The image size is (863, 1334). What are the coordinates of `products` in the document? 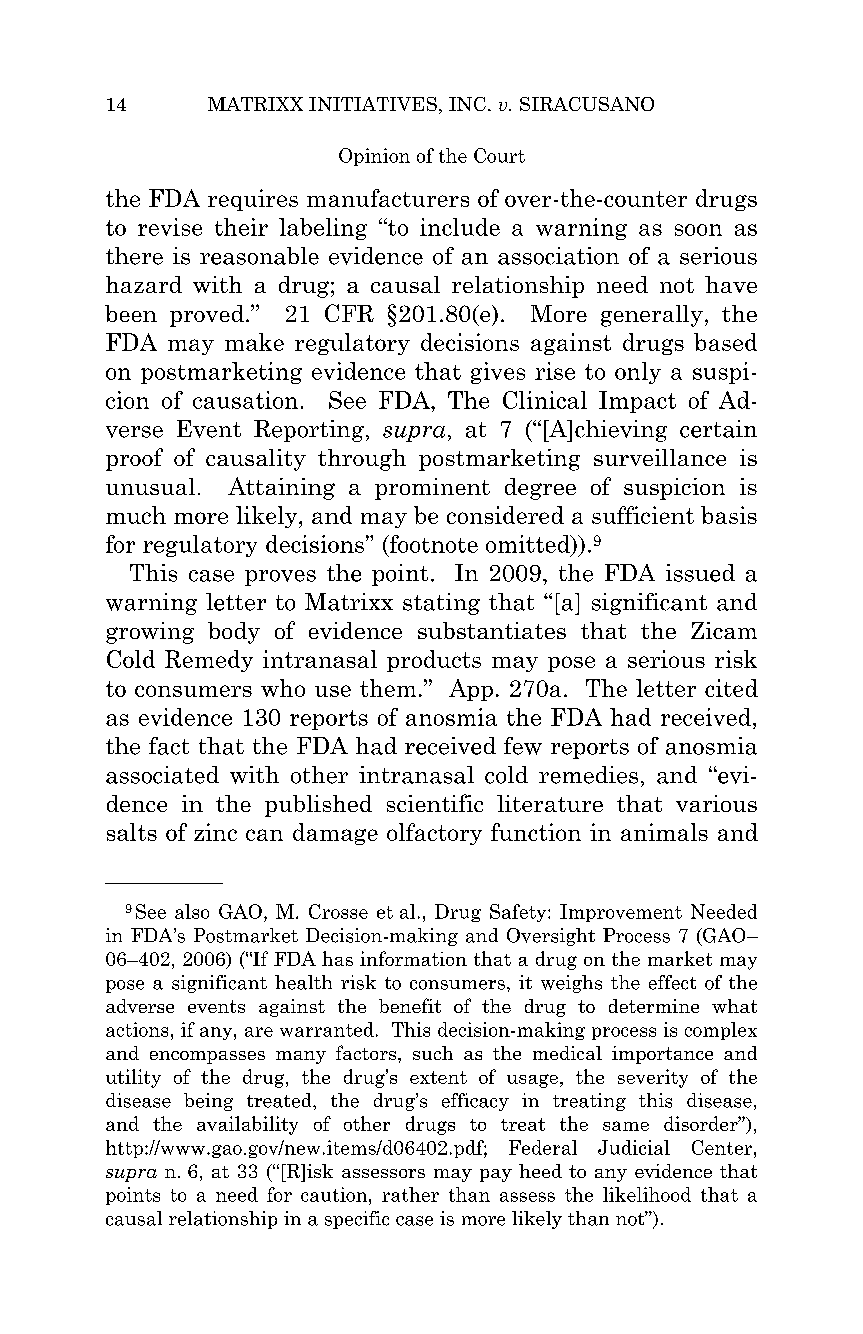 It's located at (434, 661).
